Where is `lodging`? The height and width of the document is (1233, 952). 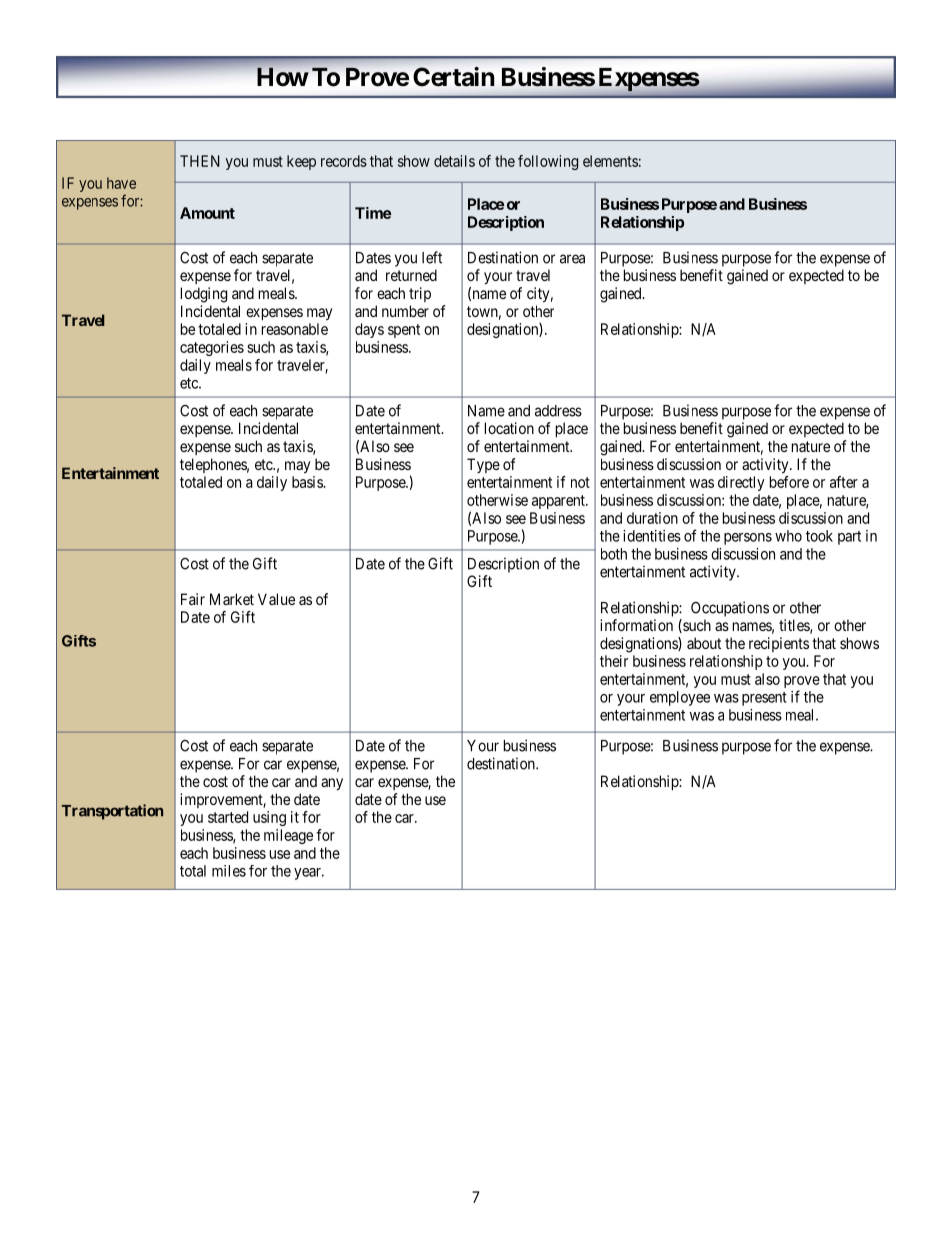 lodging is located at coordinates (204, 295).
